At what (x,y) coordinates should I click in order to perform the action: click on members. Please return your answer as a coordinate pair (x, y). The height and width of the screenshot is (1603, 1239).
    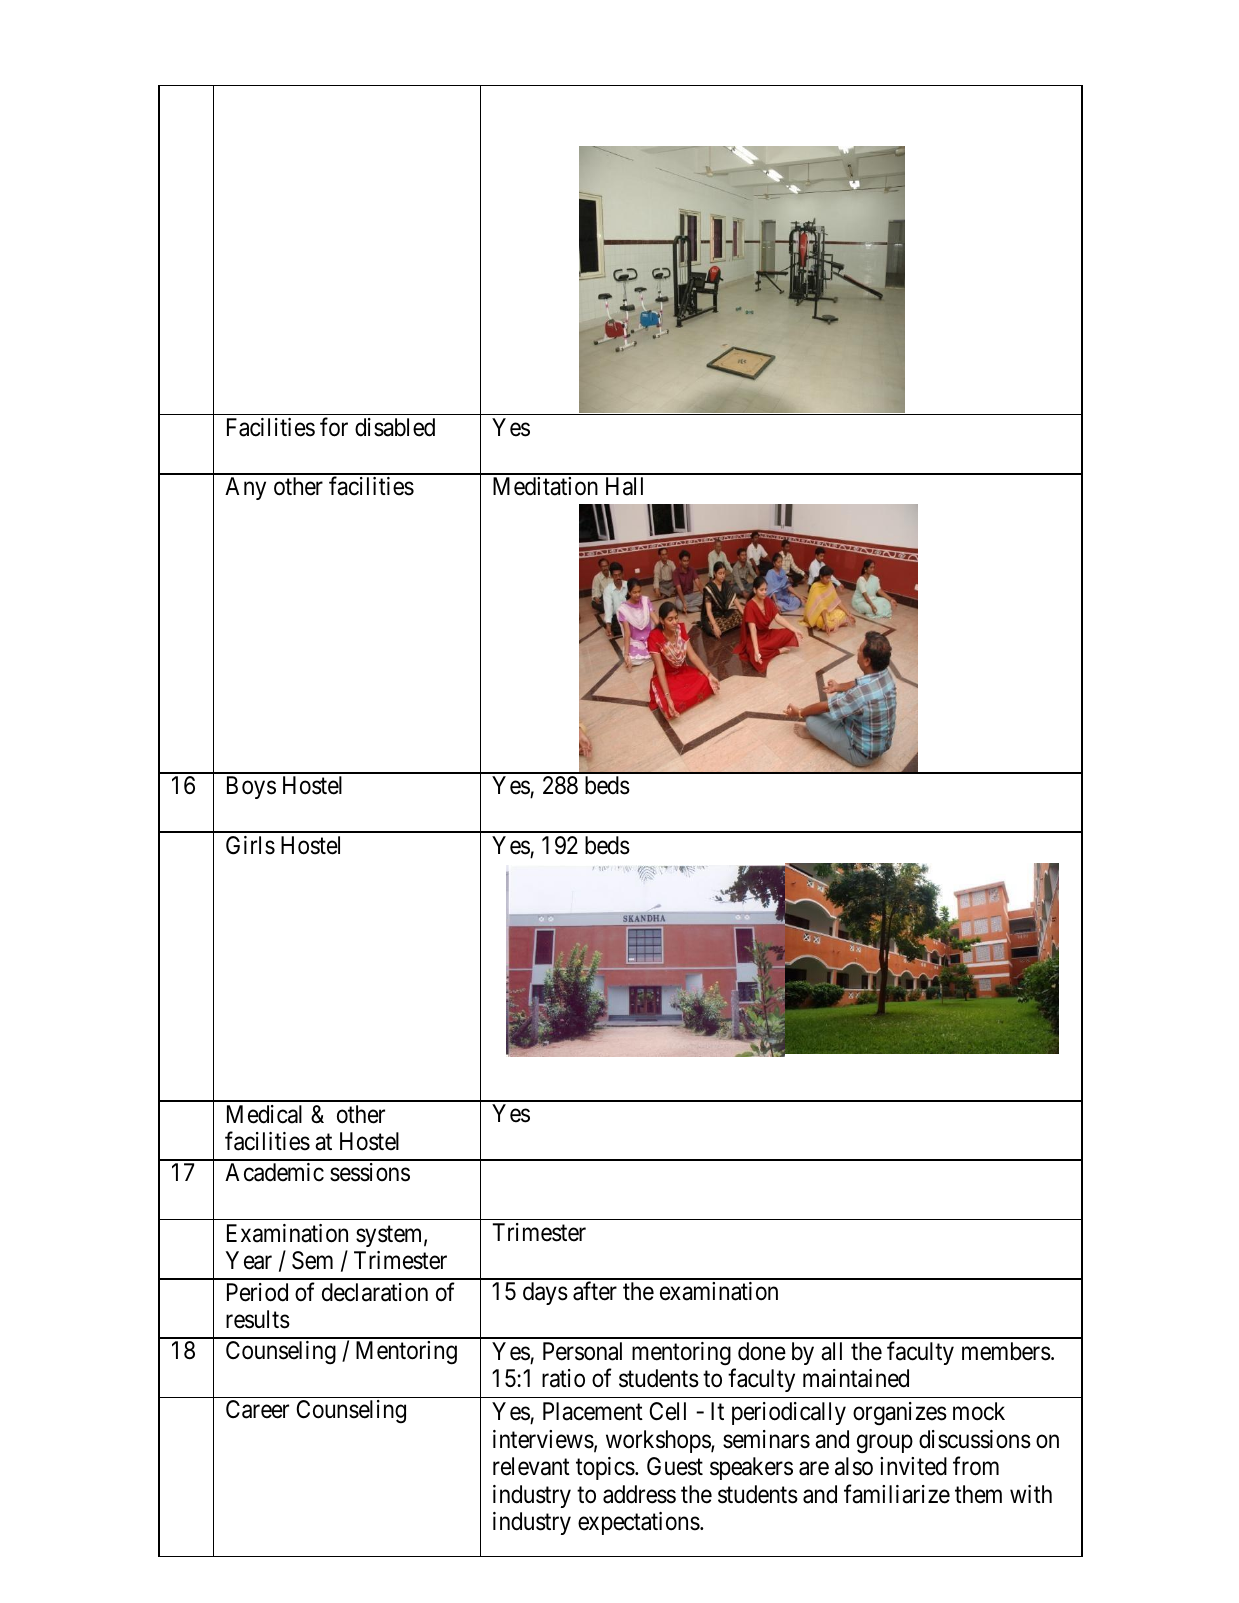
    Looking at the image, I should click on (1006, 1351).
